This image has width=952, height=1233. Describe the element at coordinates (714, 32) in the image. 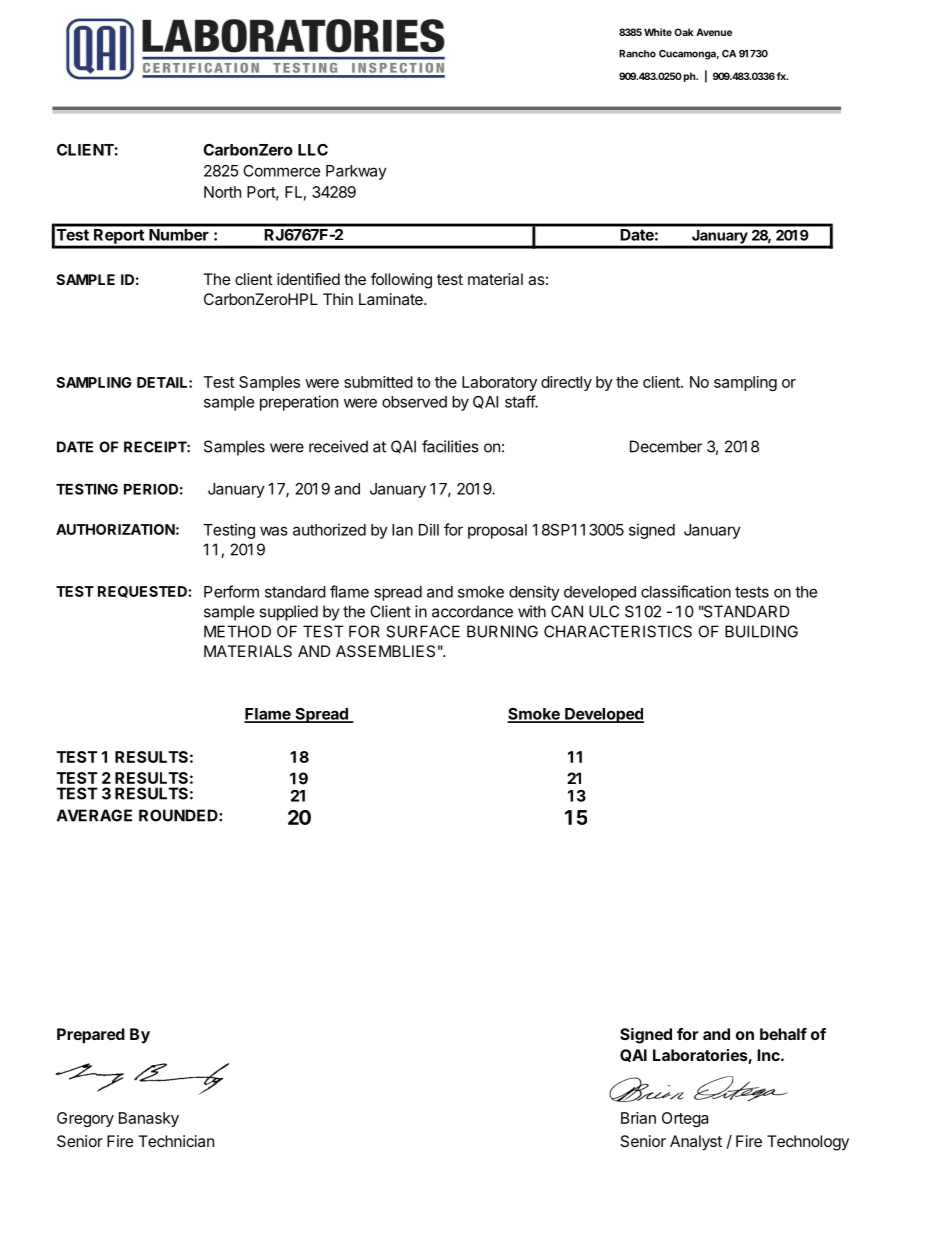

I see `Avenue` at that location.
